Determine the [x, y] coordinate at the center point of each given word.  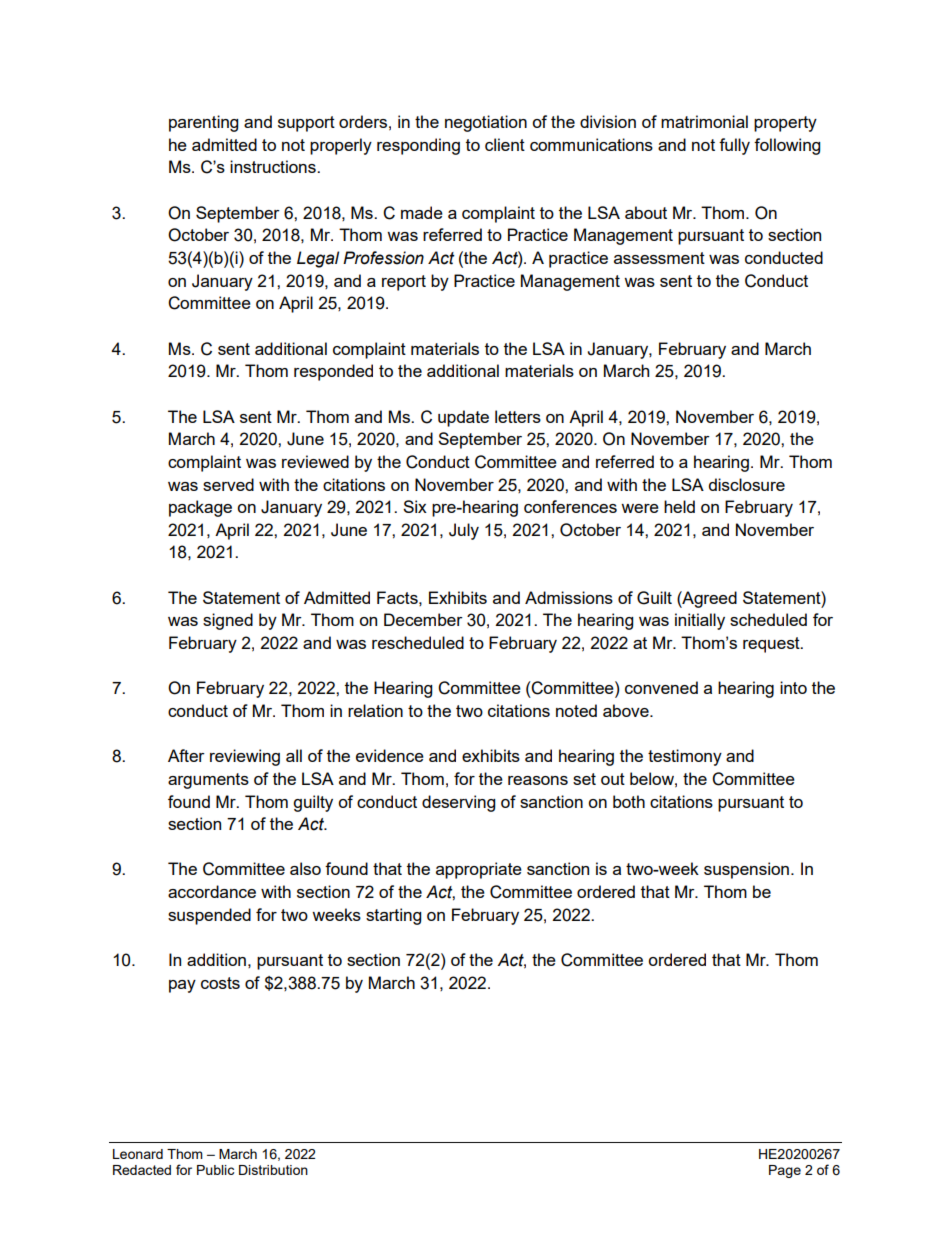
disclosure [747, 484]
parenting [203, 123]
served [228, 484]
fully [734, 146]
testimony [685, 757]
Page [785, 1171]
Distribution [273, 1170]
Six [415, 506]
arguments [208, 781]
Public [215, 1170]
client [505, 144]
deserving [458, 803]
